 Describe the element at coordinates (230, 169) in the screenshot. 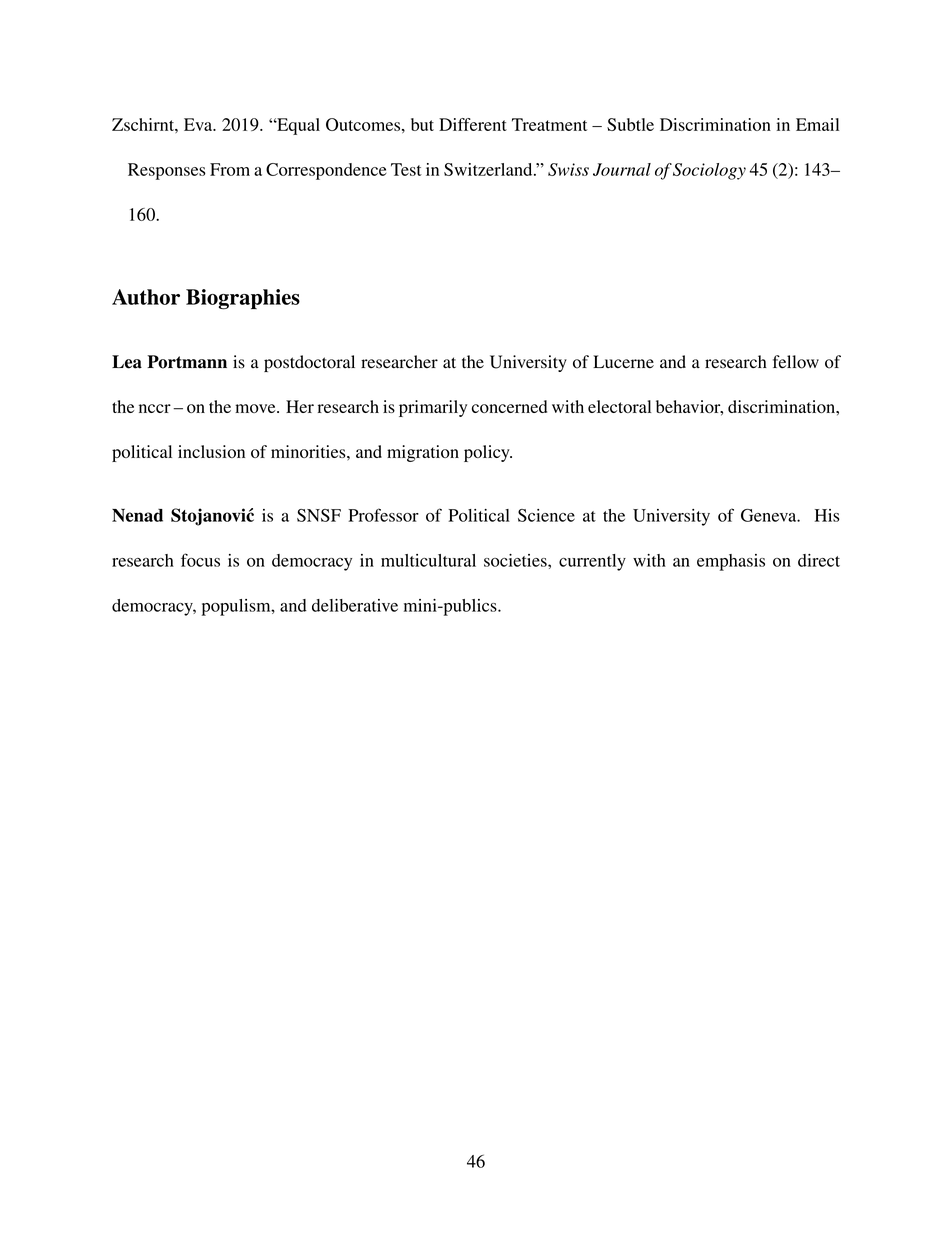

I see `From` at that location.
